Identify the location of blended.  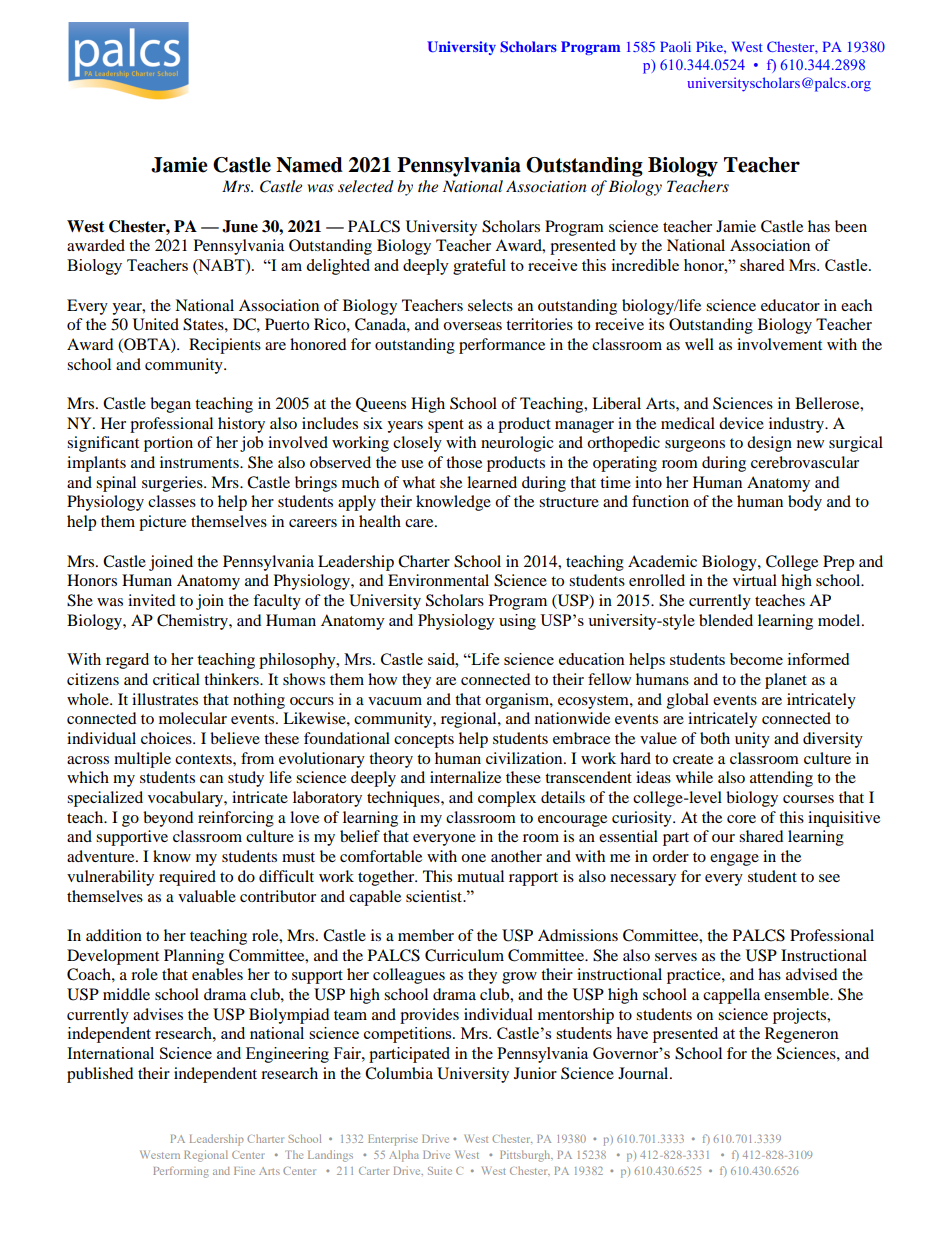
(726, 620).
